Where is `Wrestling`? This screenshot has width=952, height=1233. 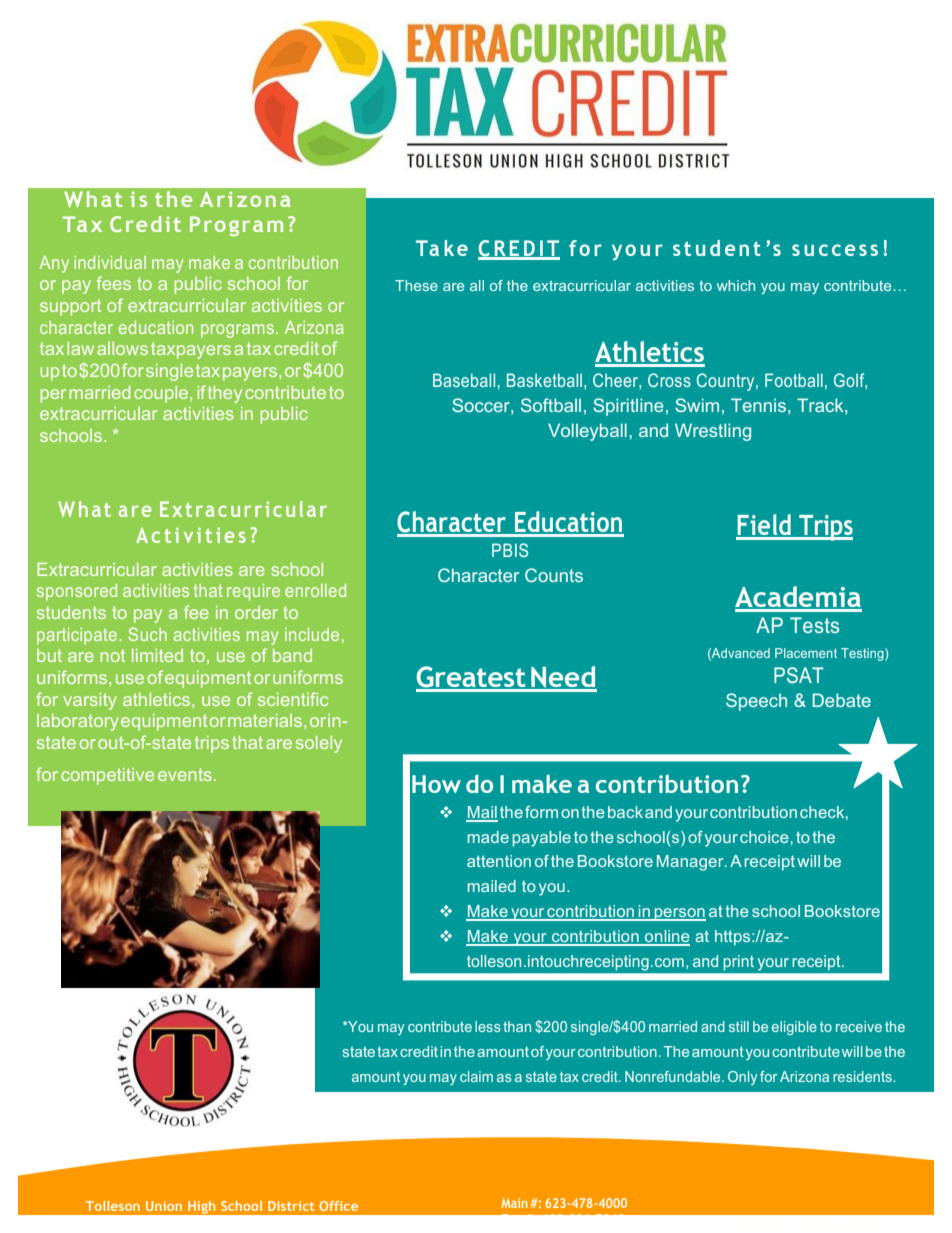 Wrestling is located at coordinates (713, 432).
